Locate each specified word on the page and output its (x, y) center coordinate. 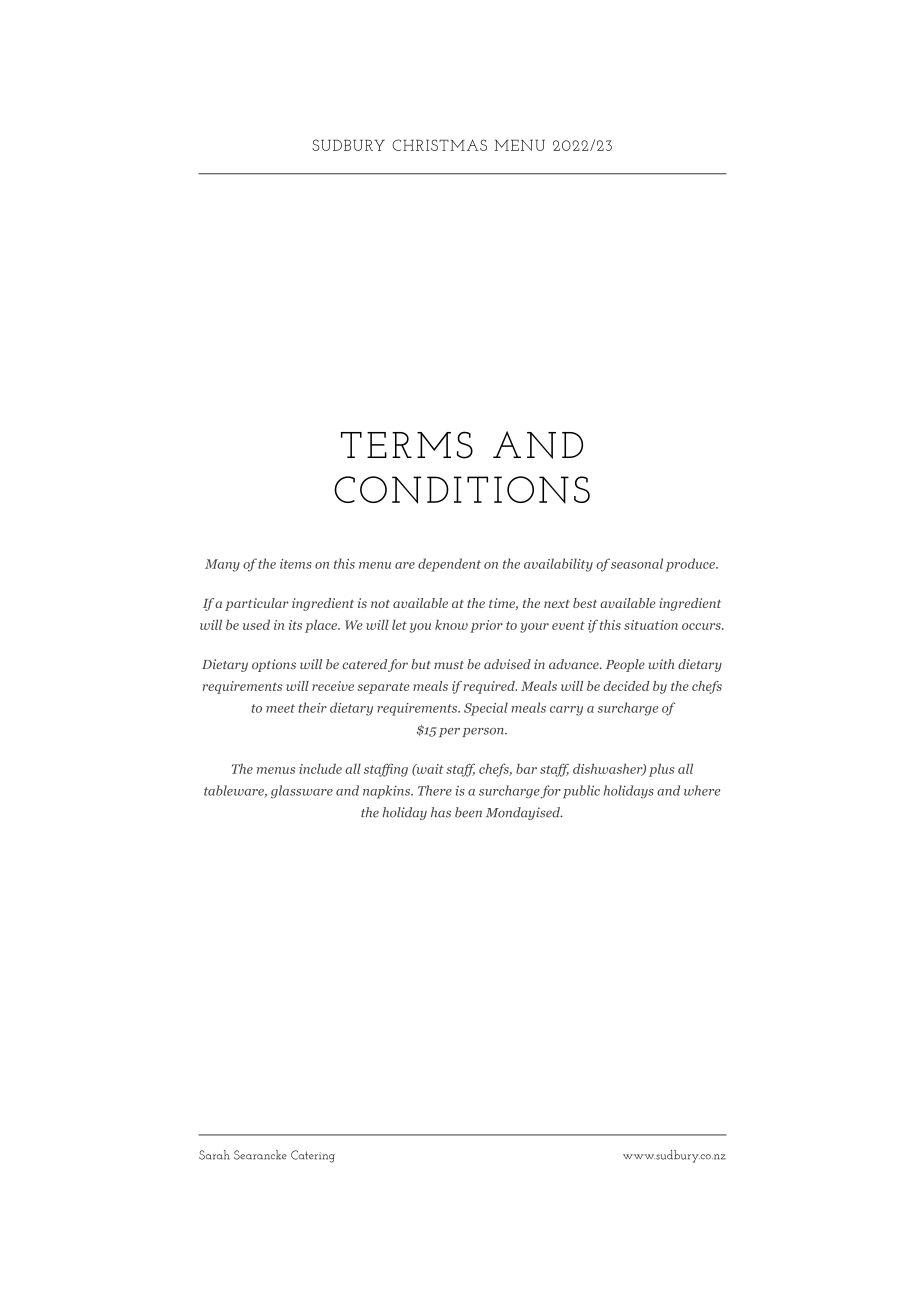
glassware (302, 792)
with (661, 664)
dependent (449, 565)
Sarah (214, 1155)
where (702, 790)
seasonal (637, 563)
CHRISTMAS (439, 145)
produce (691, 565)
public (581, 792)
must (449, 665)
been (468, 812)
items (296, 564)
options (274, 665)
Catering (313, 1156)
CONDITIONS (462, 490)
